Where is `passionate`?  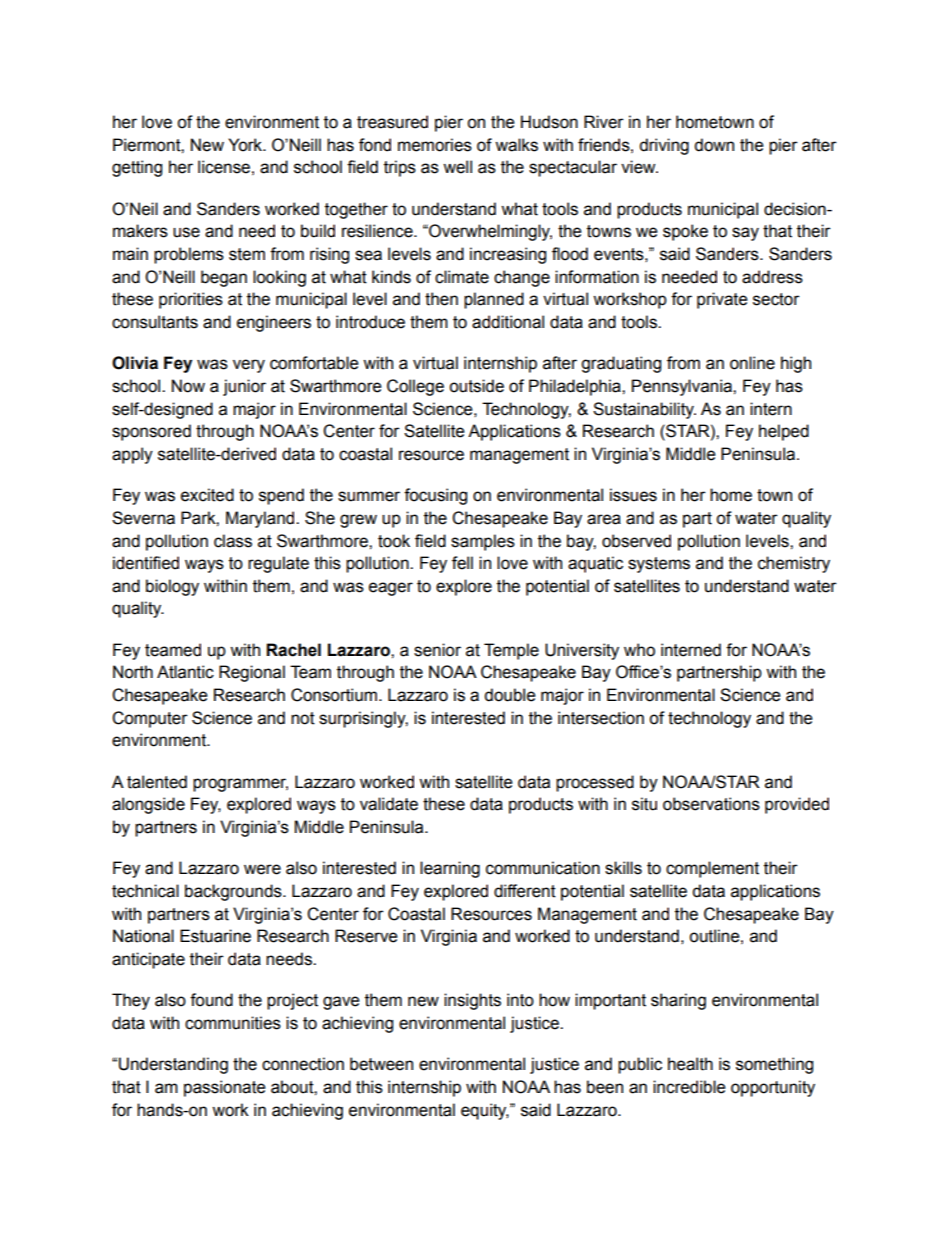
passionate is located at coordinates (225, 1088).
